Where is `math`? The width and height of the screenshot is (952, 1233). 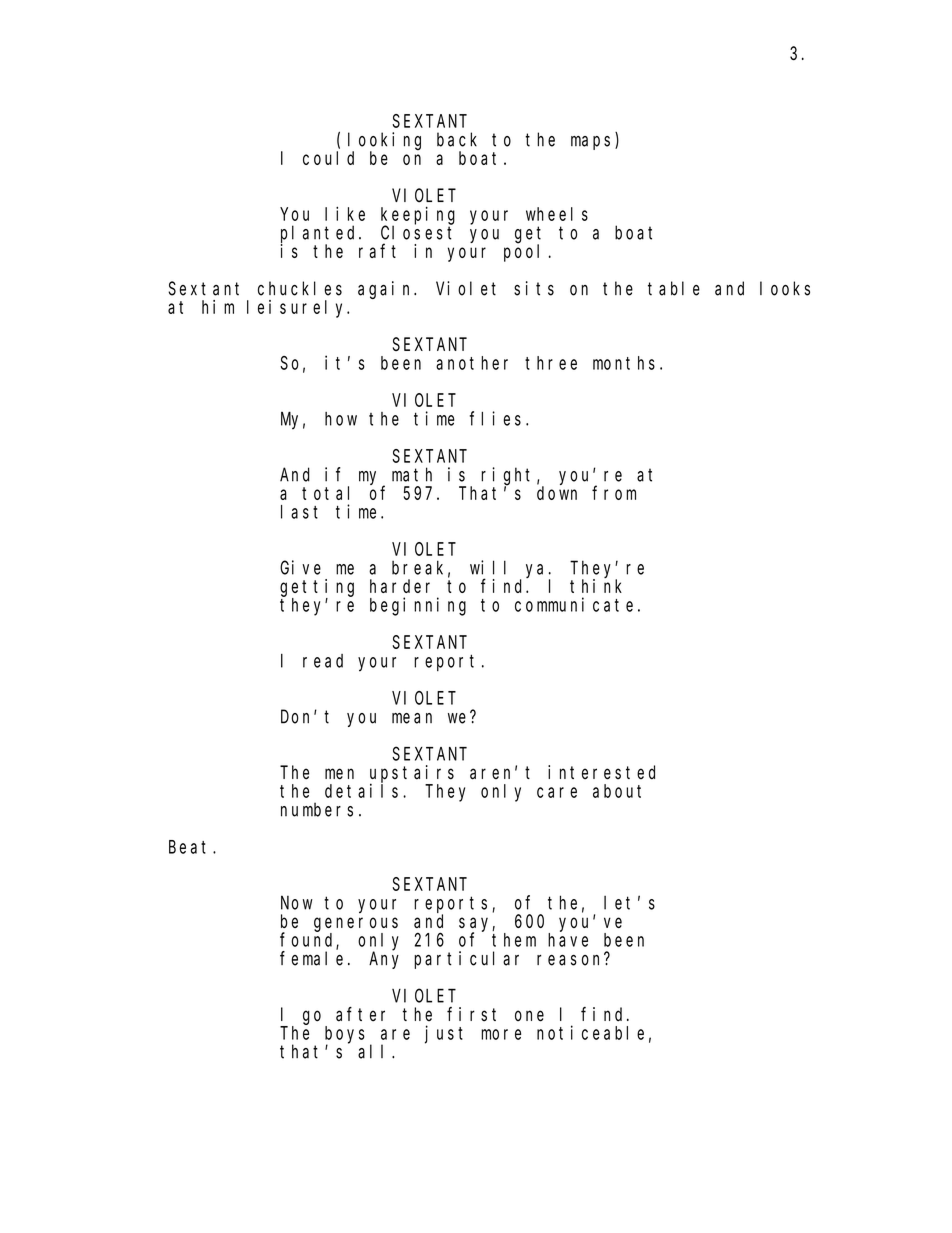
math is located at coordinates (412, 474).
